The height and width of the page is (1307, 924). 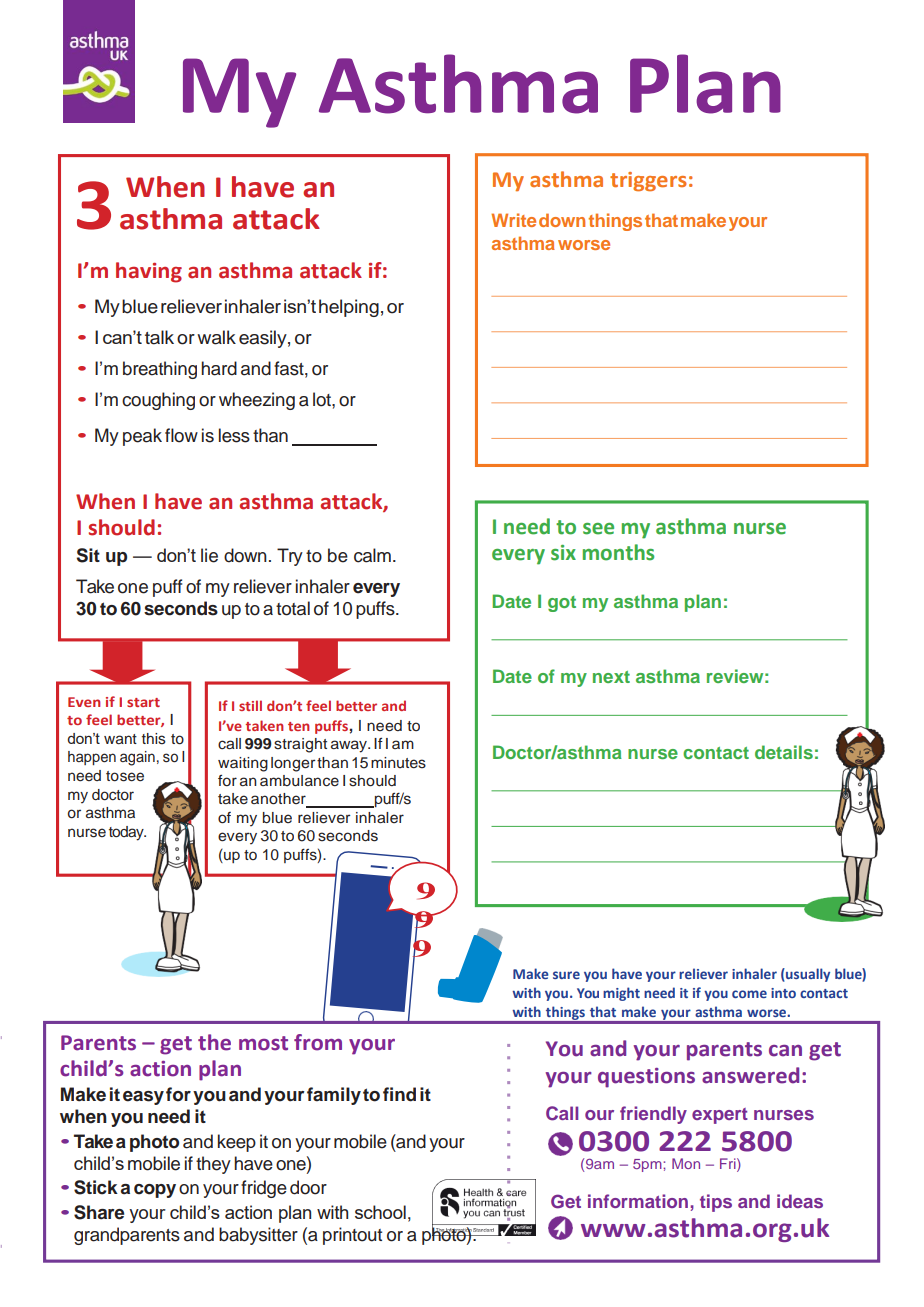 What do you see at coordinates (299, 726) in the page?
I see `ten` at bounding box center [299, 726].
